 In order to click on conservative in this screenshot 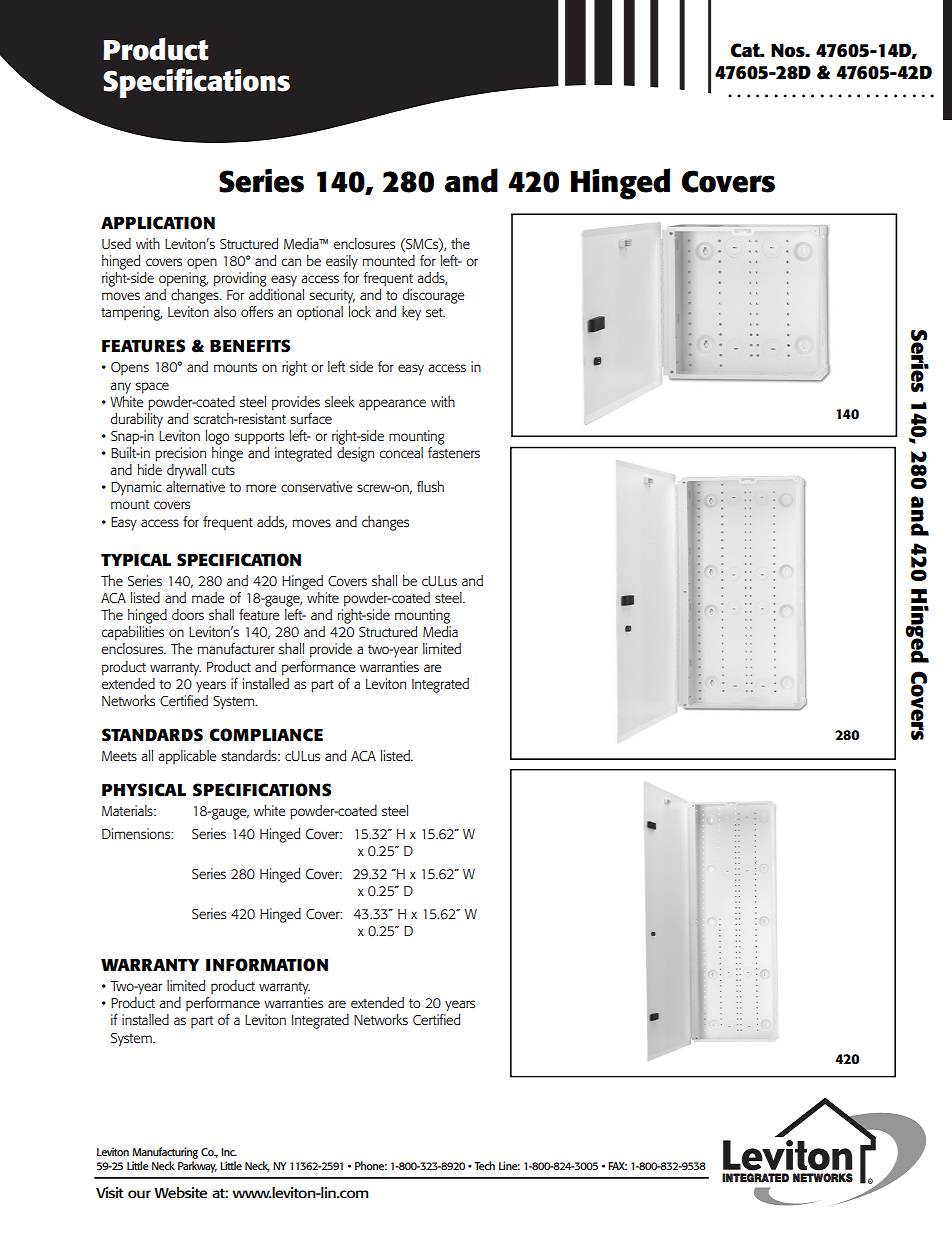, I will do `click(317, 486)`.
